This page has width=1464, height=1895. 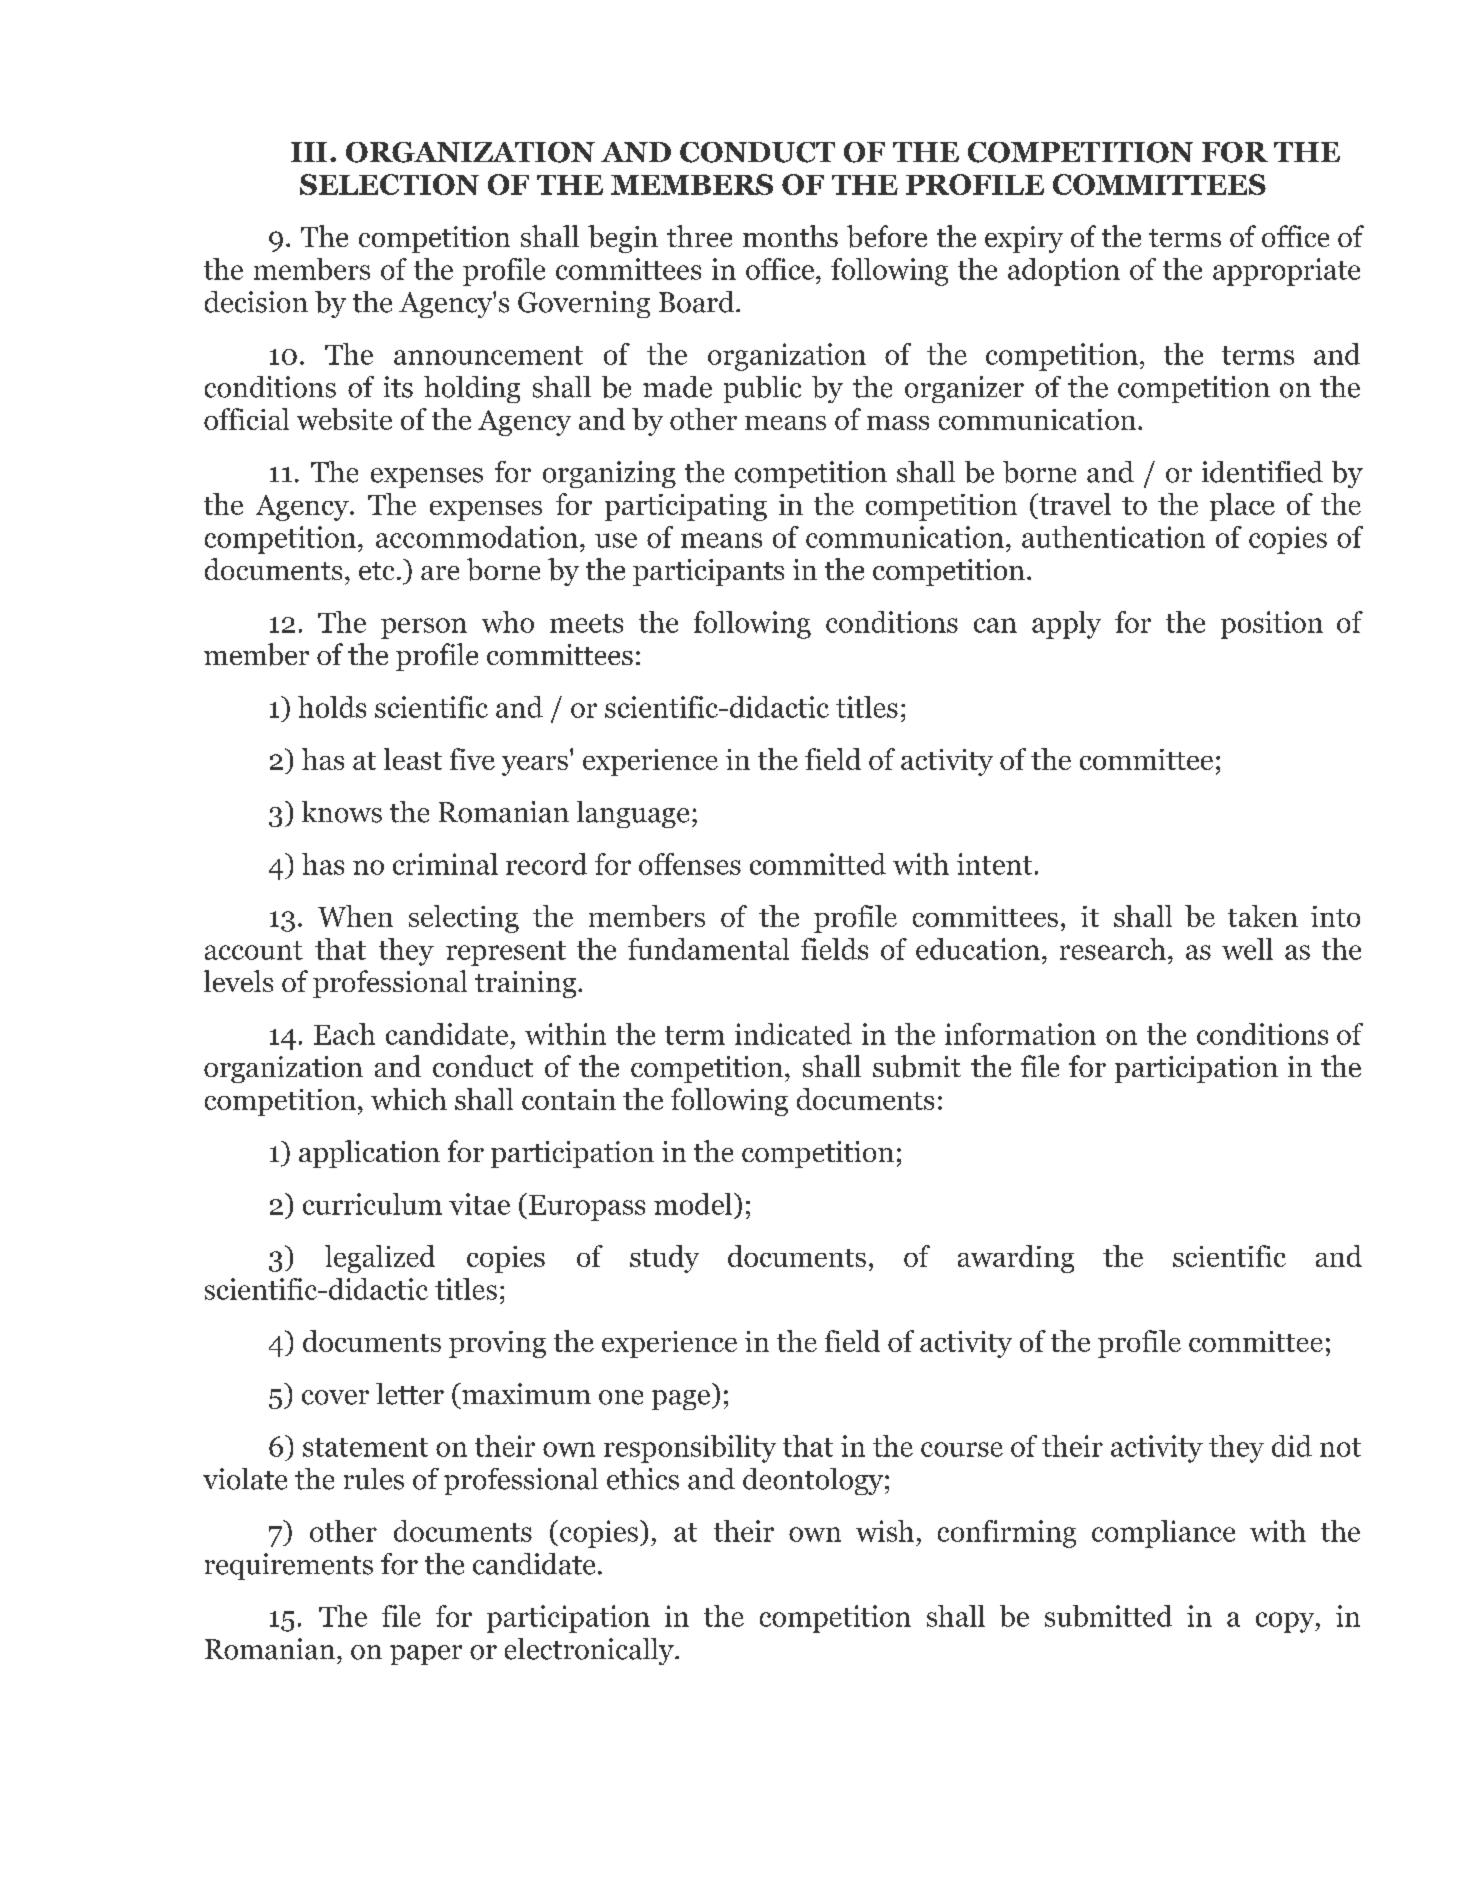 I want to click on taken, so click(x=1263, y=916).
